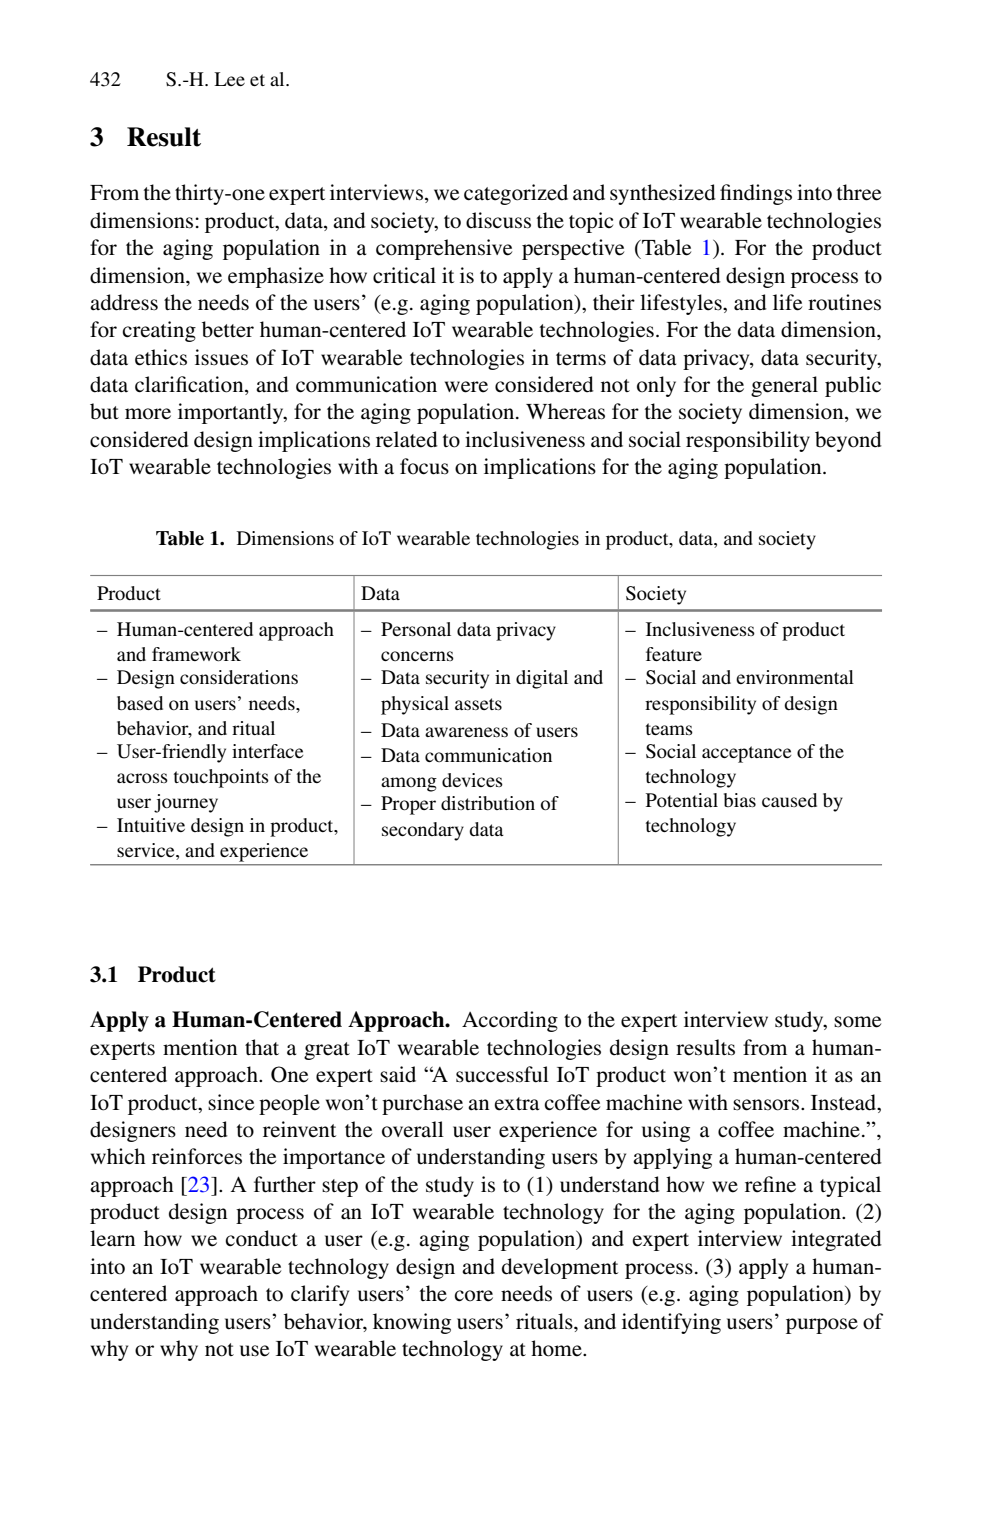 This screenshot has width=1006, height=1525. I want to click on caused, so click(789, 800).
